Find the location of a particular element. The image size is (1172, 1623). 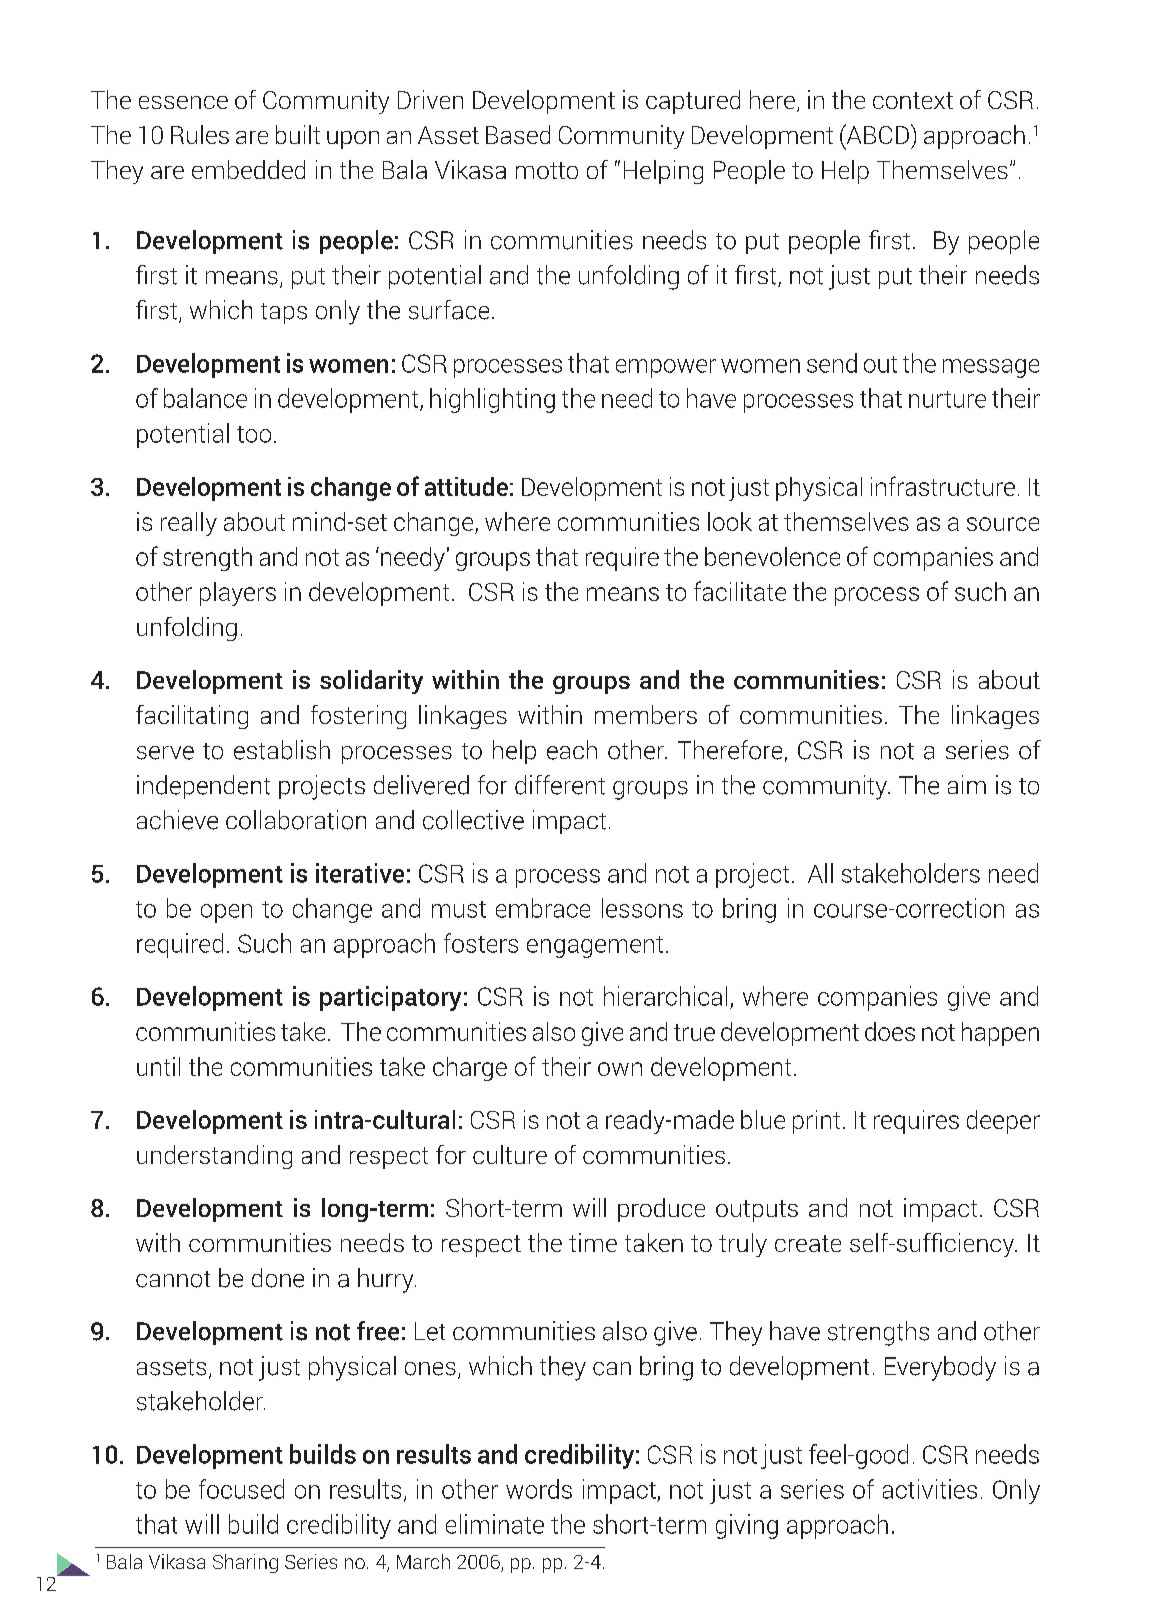

focused is located at coordinates (241, 1489).
